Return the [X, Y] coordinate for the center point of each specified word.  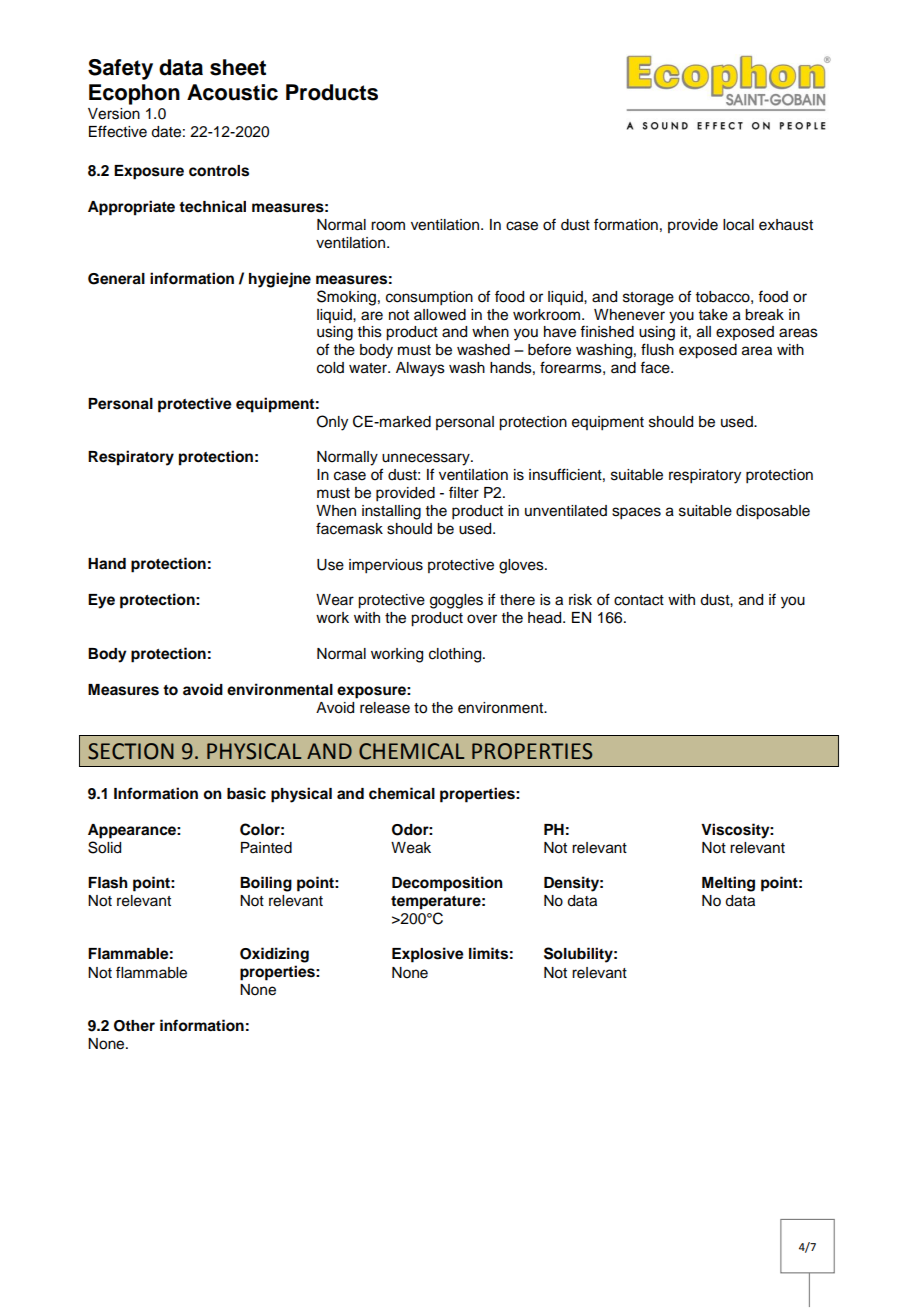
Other [134, 1026]
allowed [440, 315]
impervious [386, 566]
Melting [728, 884]
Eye [101, 601]
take [713, 315]
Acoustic [232, 92]
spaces [636, 513]
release [385, 708]
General [116, 279]
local [738, 225]
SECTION [131, 751]
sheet [238, 67]
